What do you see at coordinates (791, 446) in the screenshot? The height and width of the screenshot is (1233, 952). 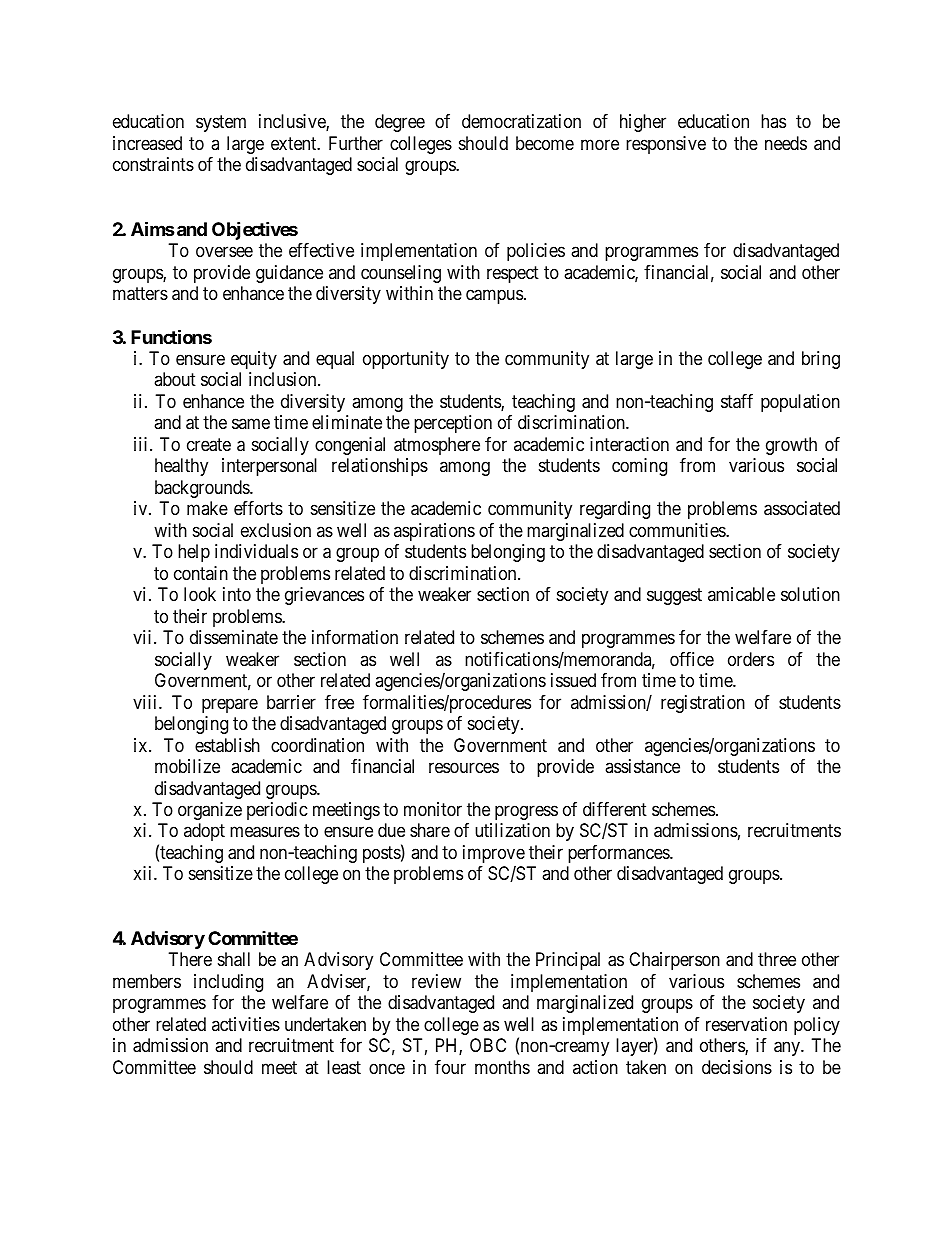 I see `growth` at bounding box center [791, 446].
